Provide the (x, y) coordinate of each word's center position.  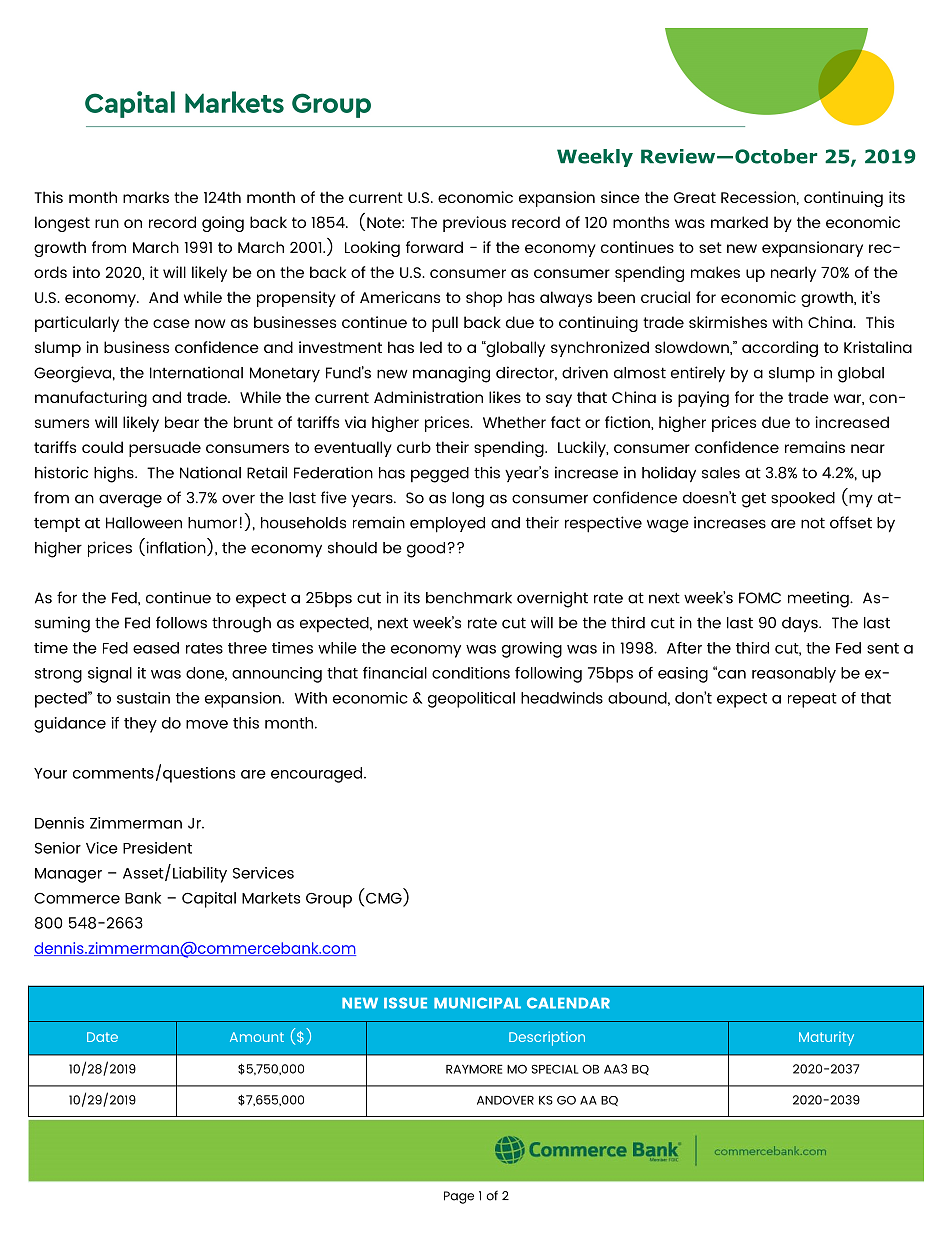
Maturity (826, 1038)
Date (102, 1037)
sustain (143, 698)
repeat (812, 700)
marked (739, 222)
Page (459, 1197)
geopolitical (471, 700)
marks (146, 197)
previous (474, 224)
